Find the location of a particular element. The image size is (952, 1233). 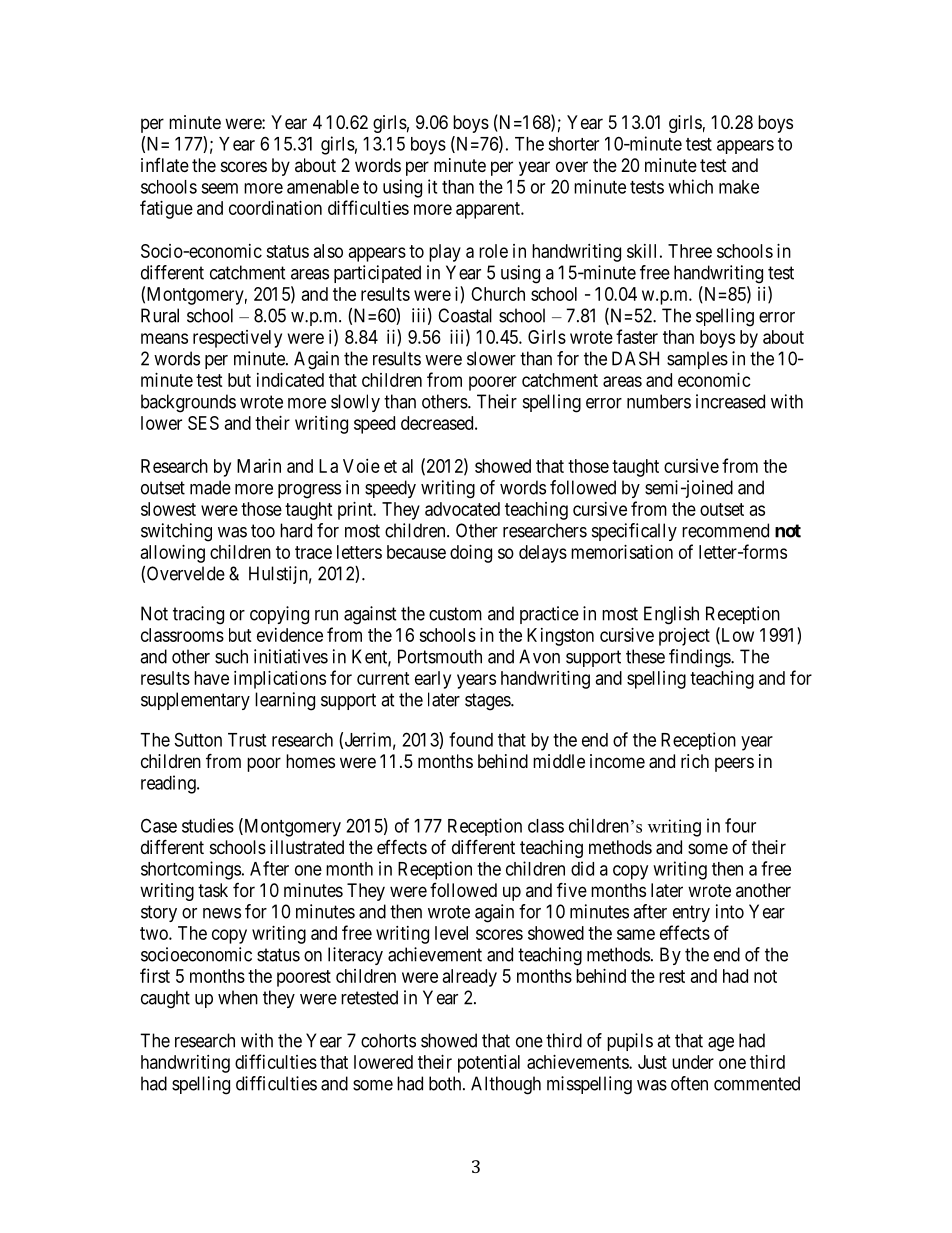

seem is located at coordinates (219, 188).
